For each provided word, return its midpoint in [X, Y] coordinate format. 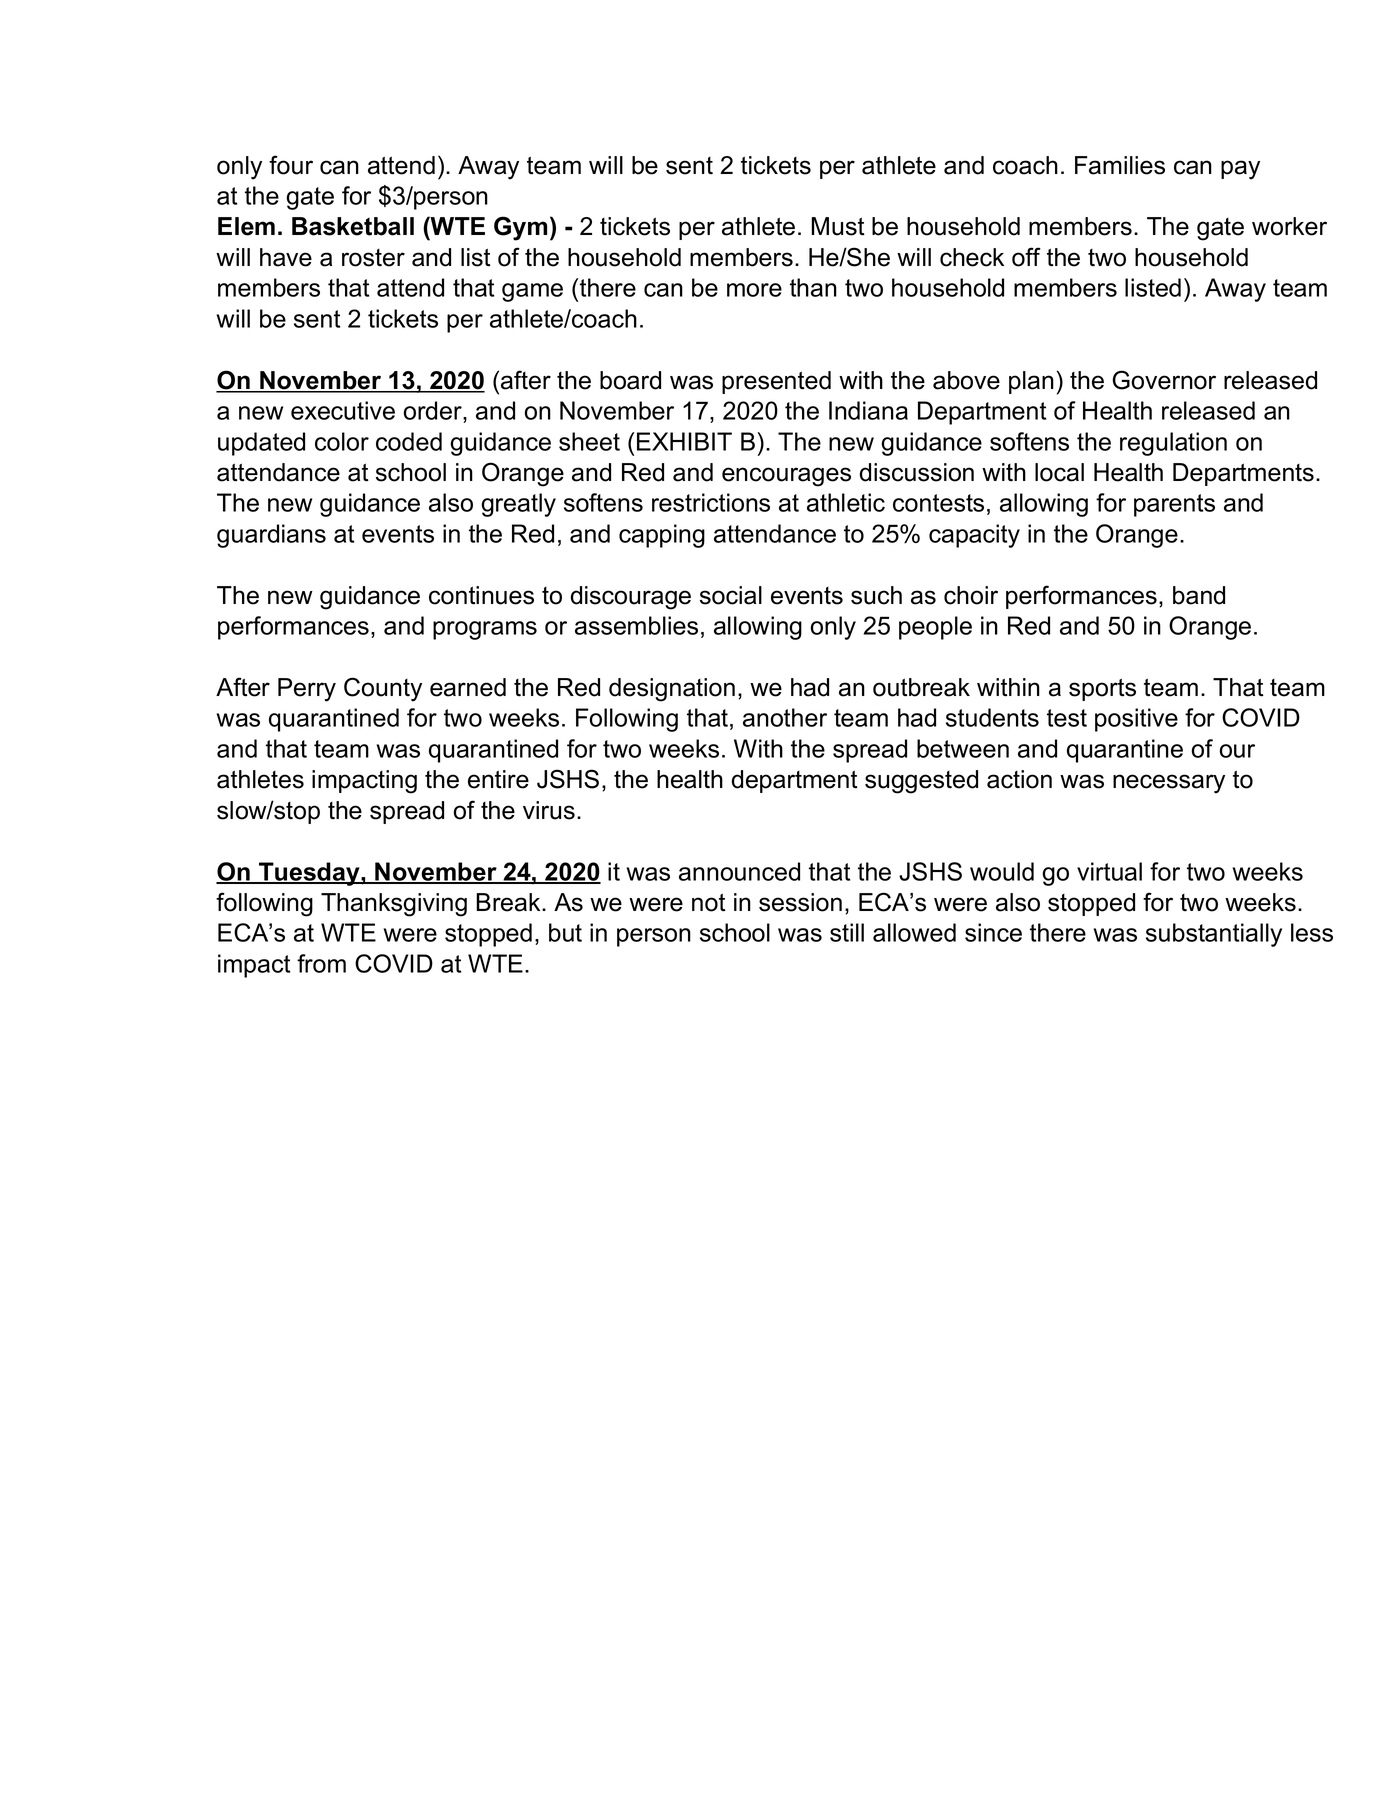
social [731, 595]
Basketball [353, 226]
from [321, 963]
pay [1240, 170]
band [1199, 595]
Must [838, 226]
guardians [271, 536]
